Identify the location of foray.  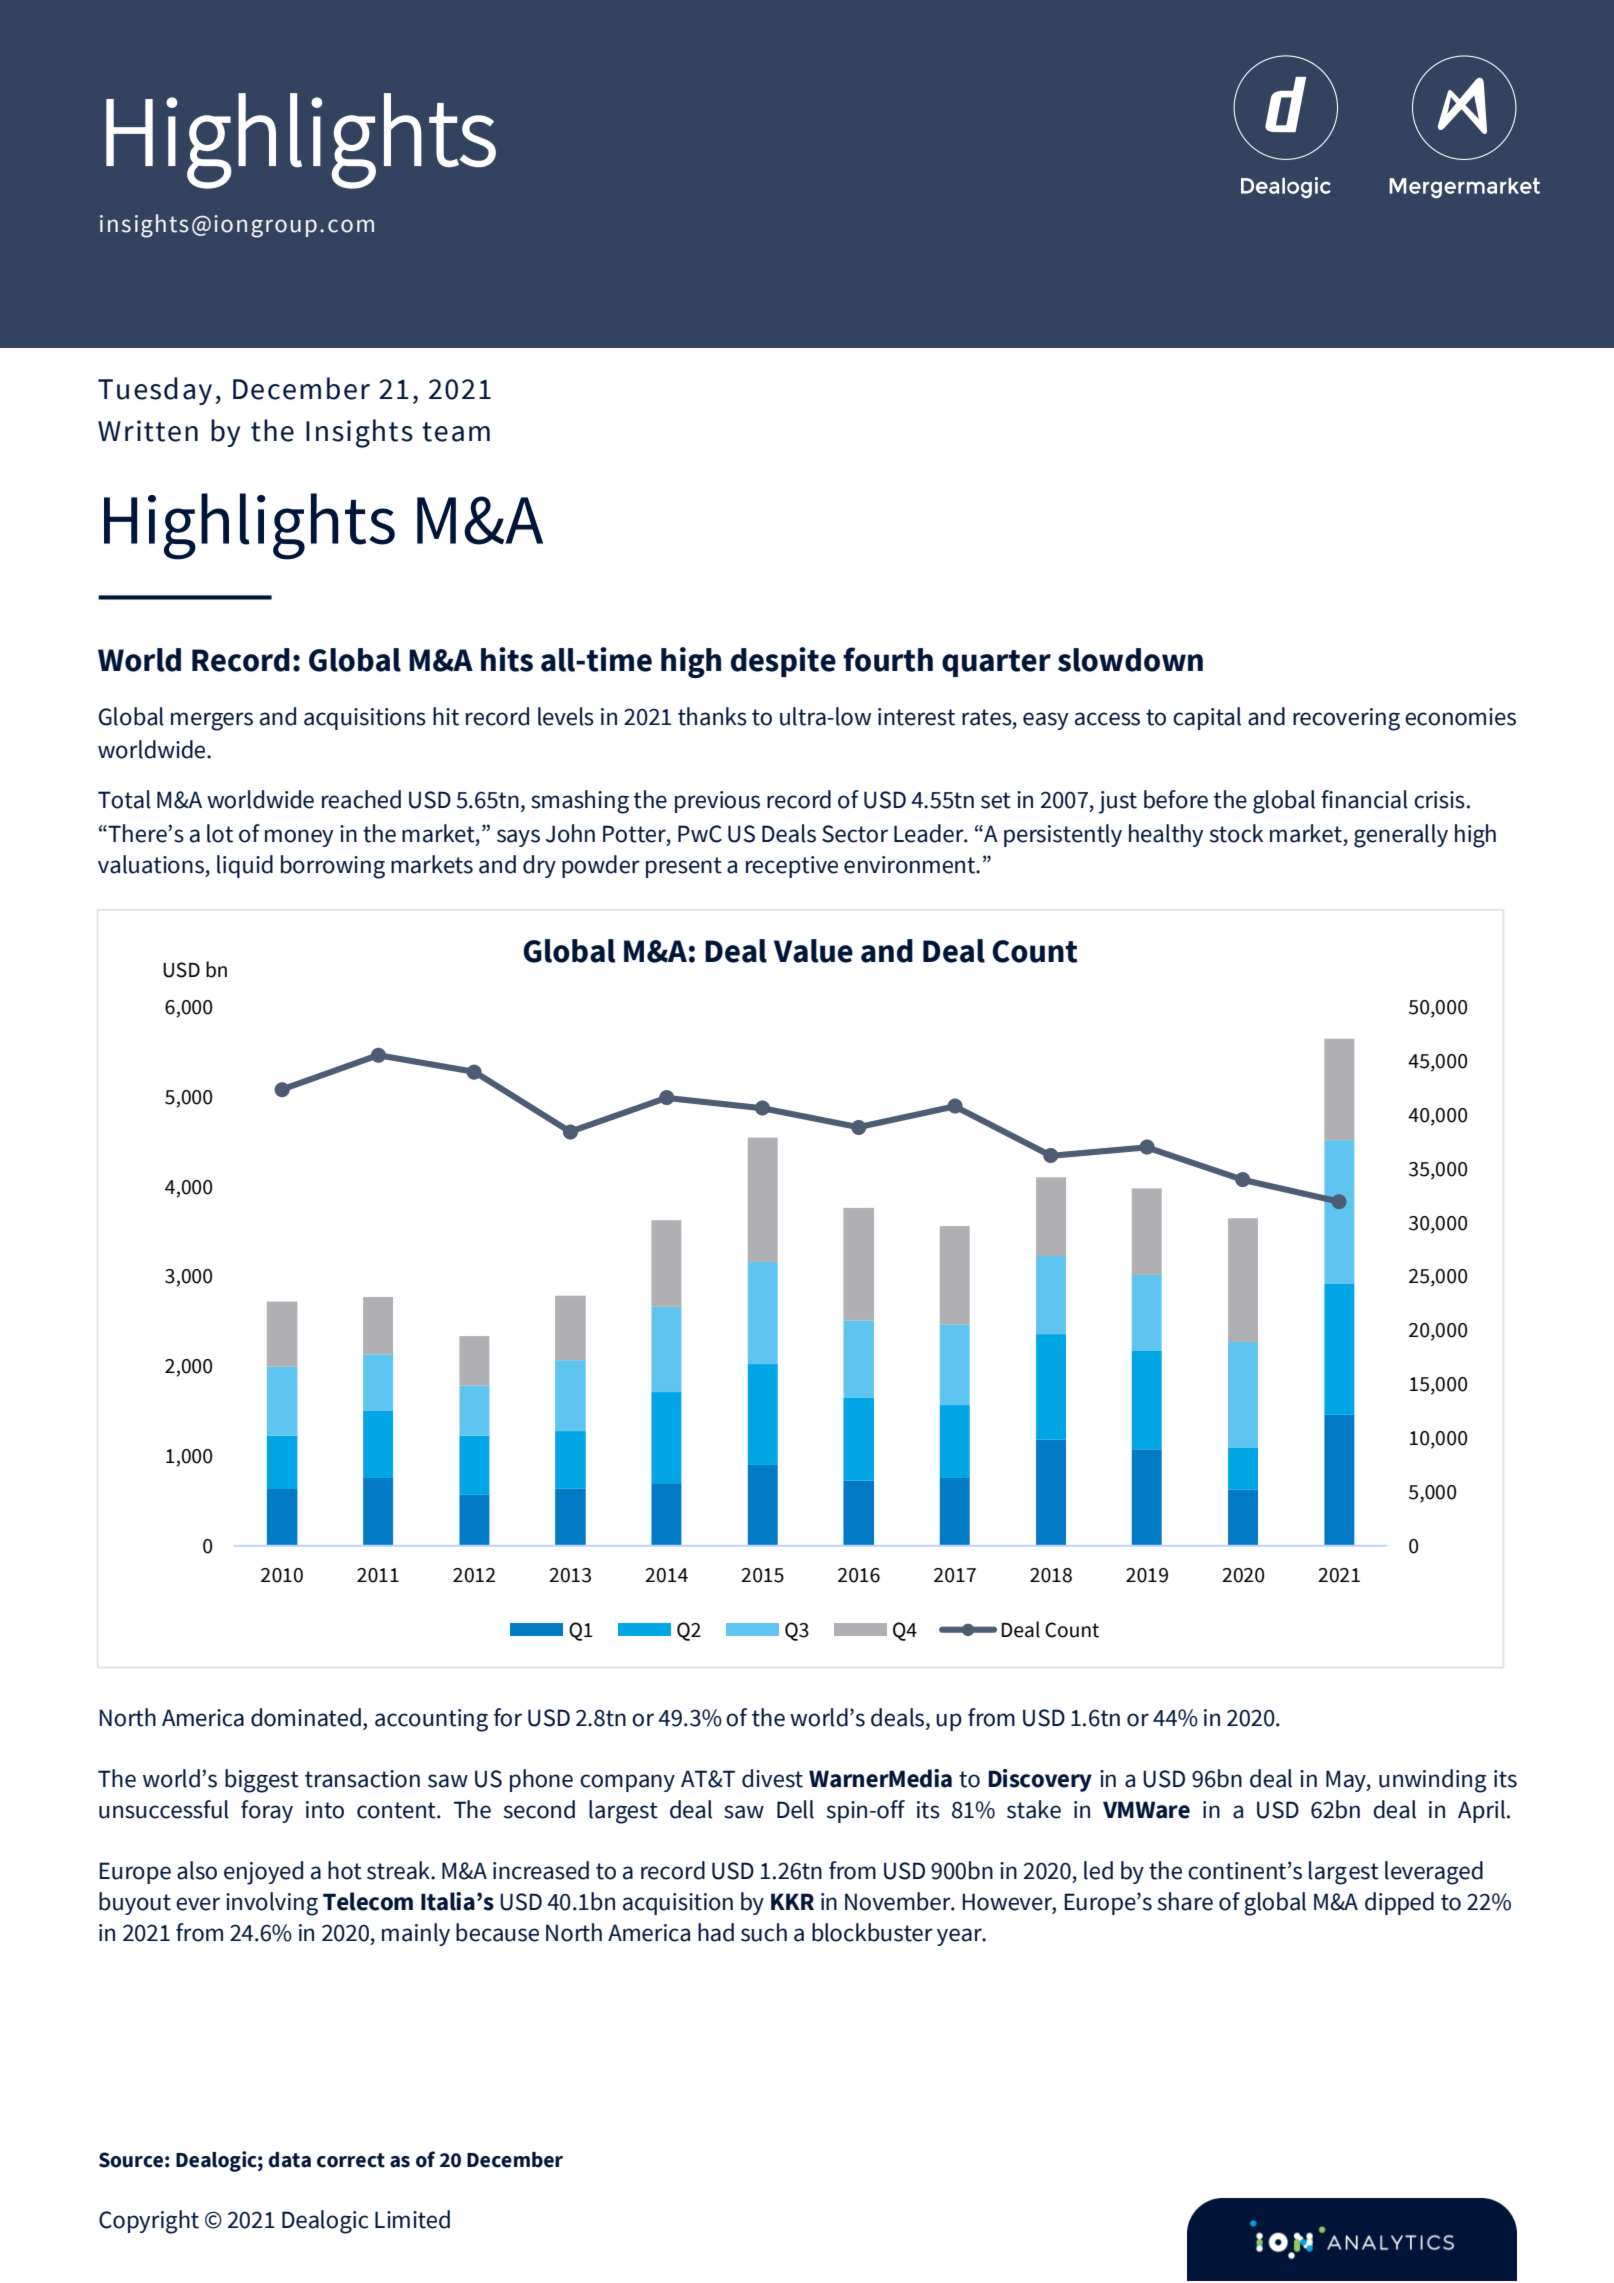
(267, 1811).
